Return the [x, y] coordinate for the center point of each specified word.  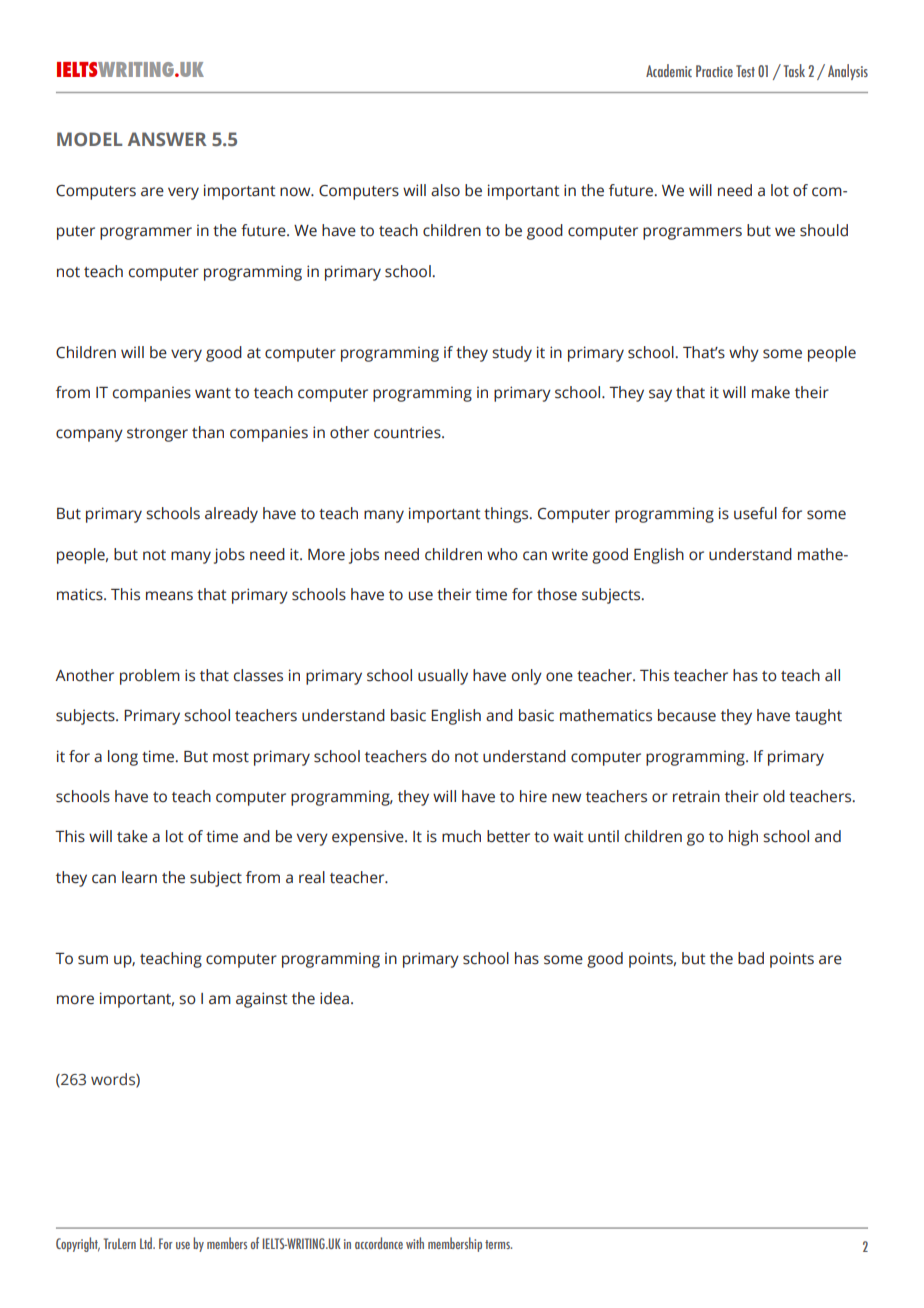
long [123, 758]
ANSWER [167, 139]
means [169, 596]
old [774, 796]
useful [755, 513]
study [512, 354]
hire [533, 796]
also [445, 190]
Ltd [147, 1243]
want [213, 393]
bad [751, 958]
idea [334, 998]
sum [93, 960]
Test [745, 71]
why [744, 354]
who [502, 554]
